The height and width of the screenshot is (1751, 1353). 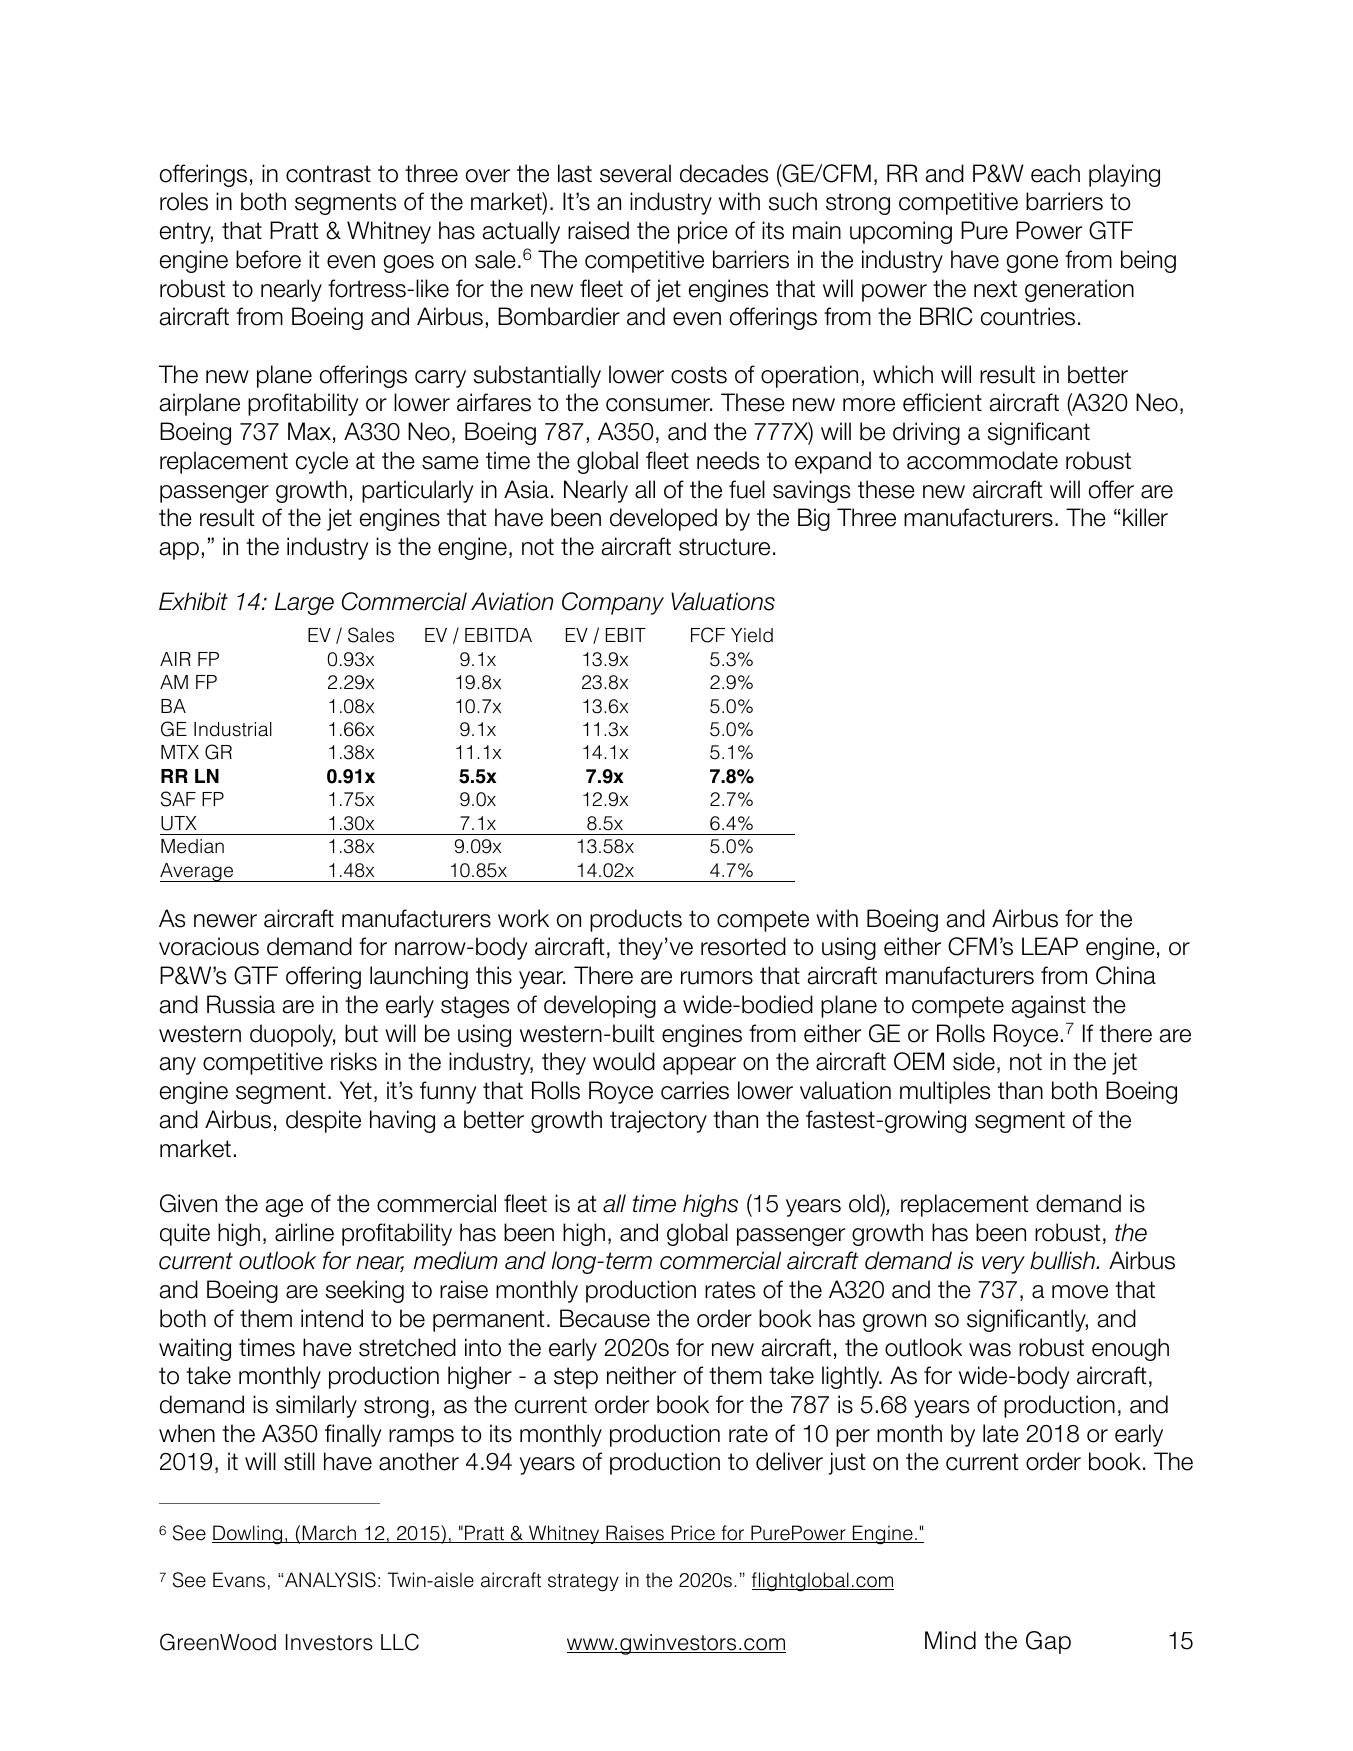 I want to click on several, so click(x=635, y=173).
